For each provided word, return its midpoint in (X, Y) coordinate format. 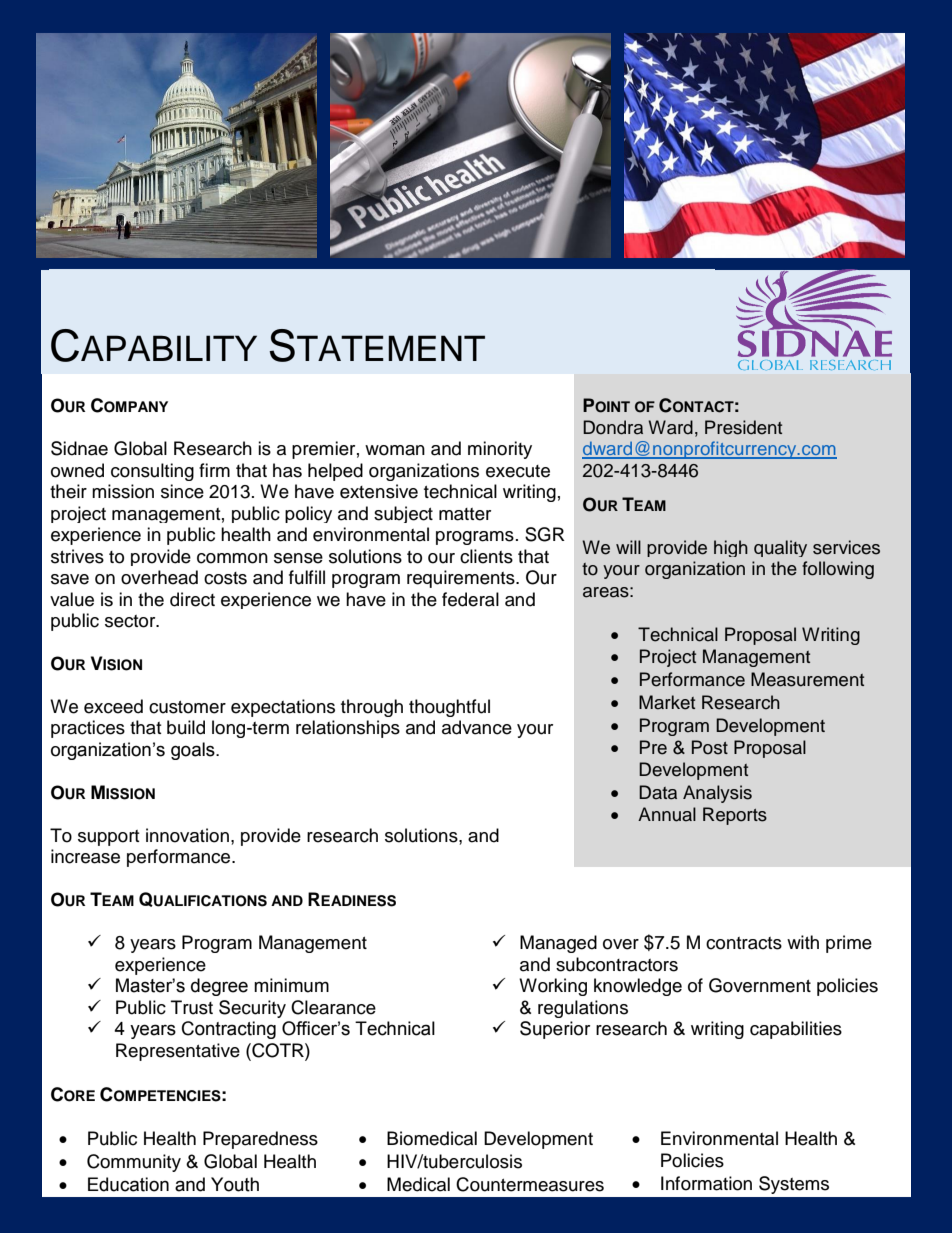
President (743, 427)
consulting (152, 472)
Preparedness (260, 1140)
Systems (794, 1185)
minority (500, 450)
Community (134, 1163)
